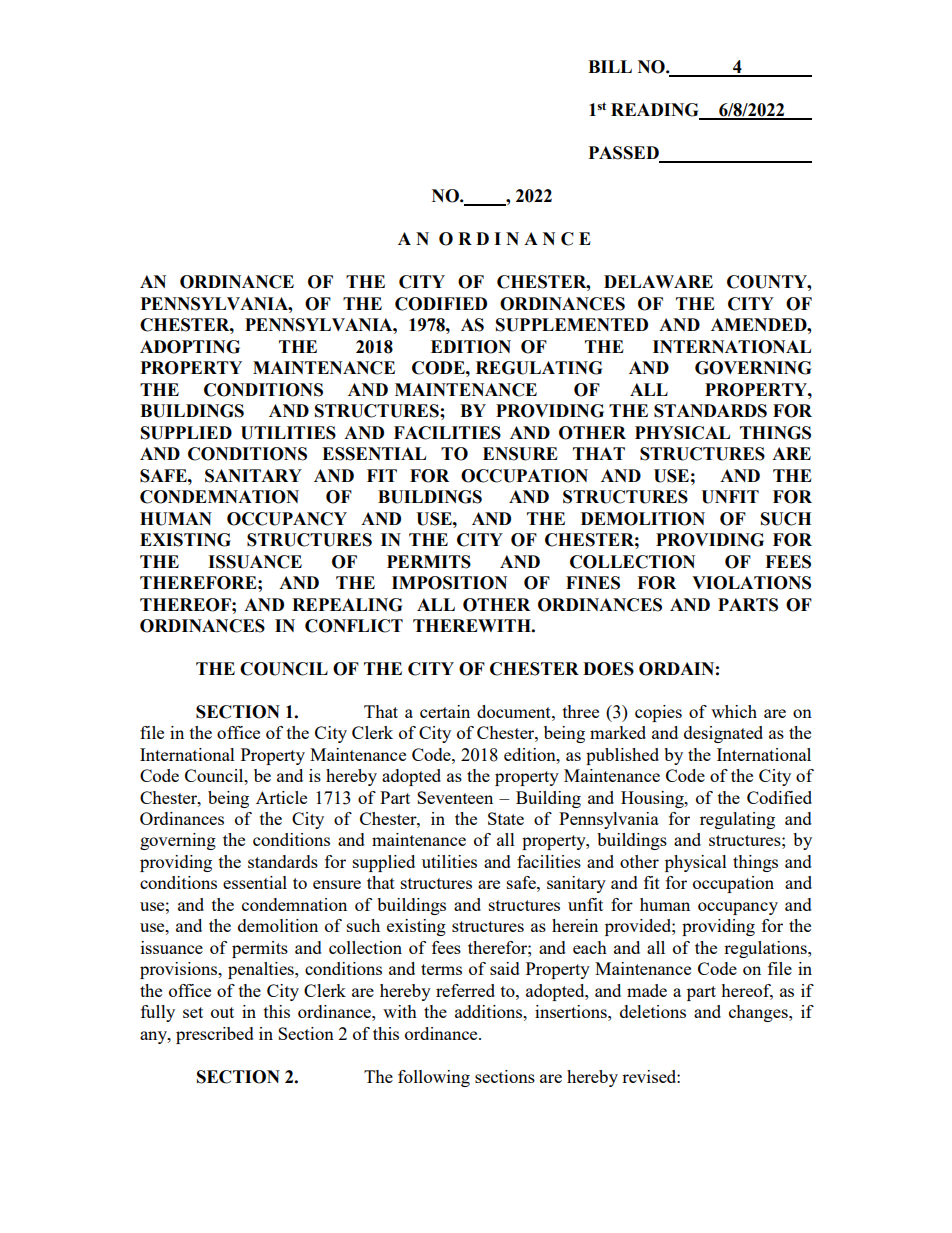  What do you see at coordinates (445, 711) in the screenshot?
I see `certain` at bounding box center [445, 711].
